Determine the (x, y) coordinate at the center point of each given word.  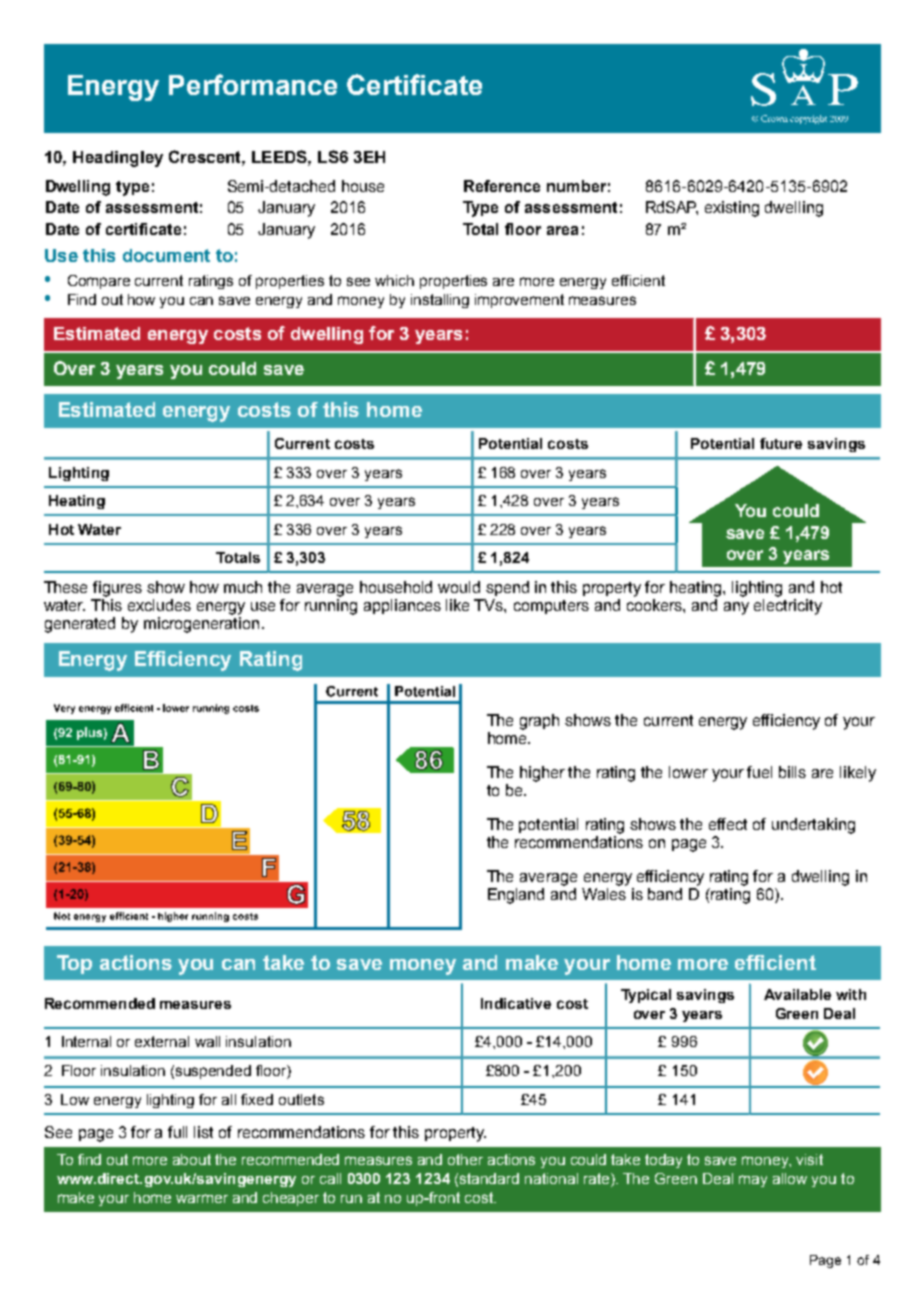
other (465, 1159)
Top (74, 964)
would (459, 587)
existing (732, 209)
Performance (253, 84)
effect (728, 824)
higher (542, 774)
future (781, 443)
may (753, 1181)
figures (117, 589)
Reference (502, 186)
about (192, 1159)
